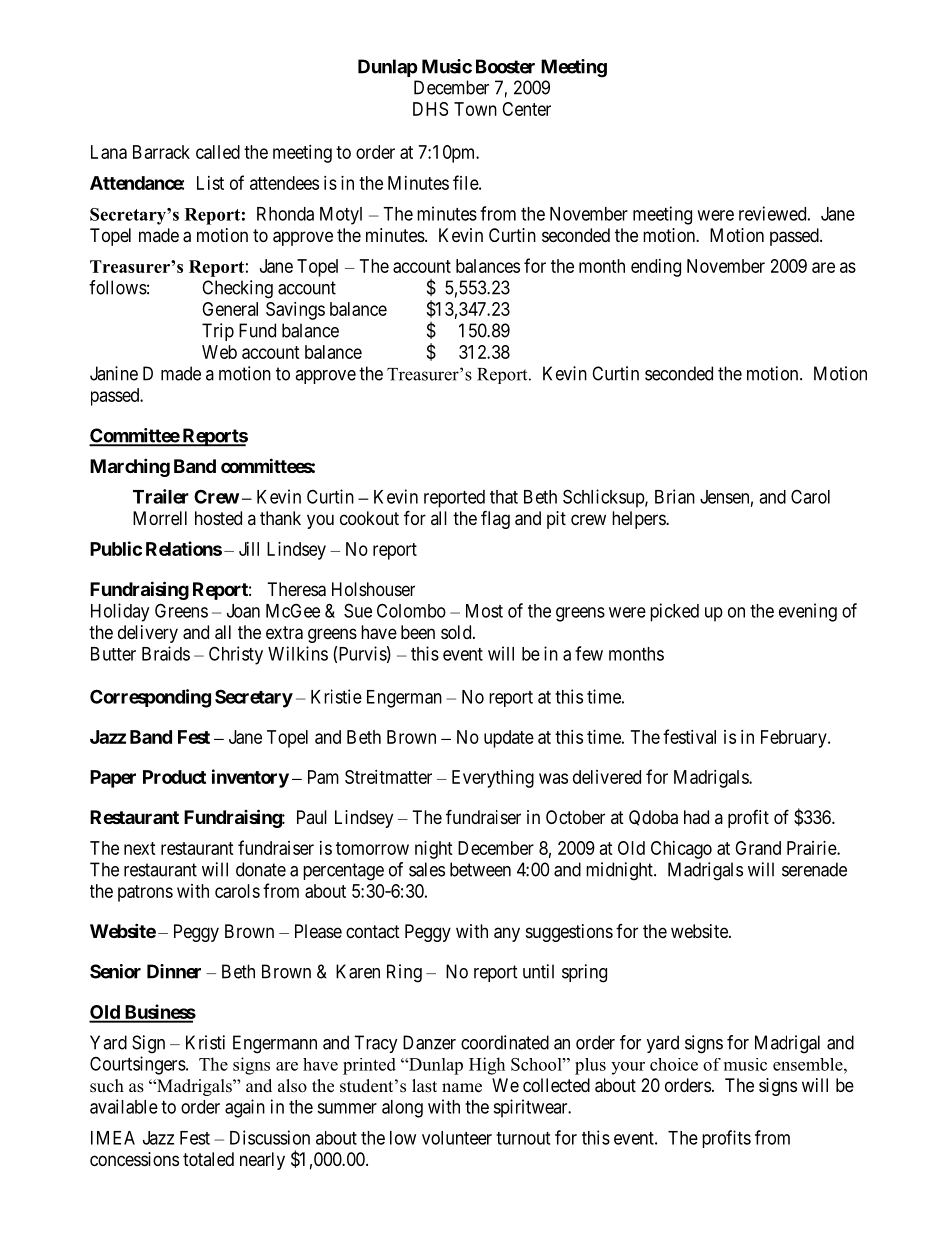 The width and height of the page is (952, 1233). I want to click on Brian, so click(675, 496).
